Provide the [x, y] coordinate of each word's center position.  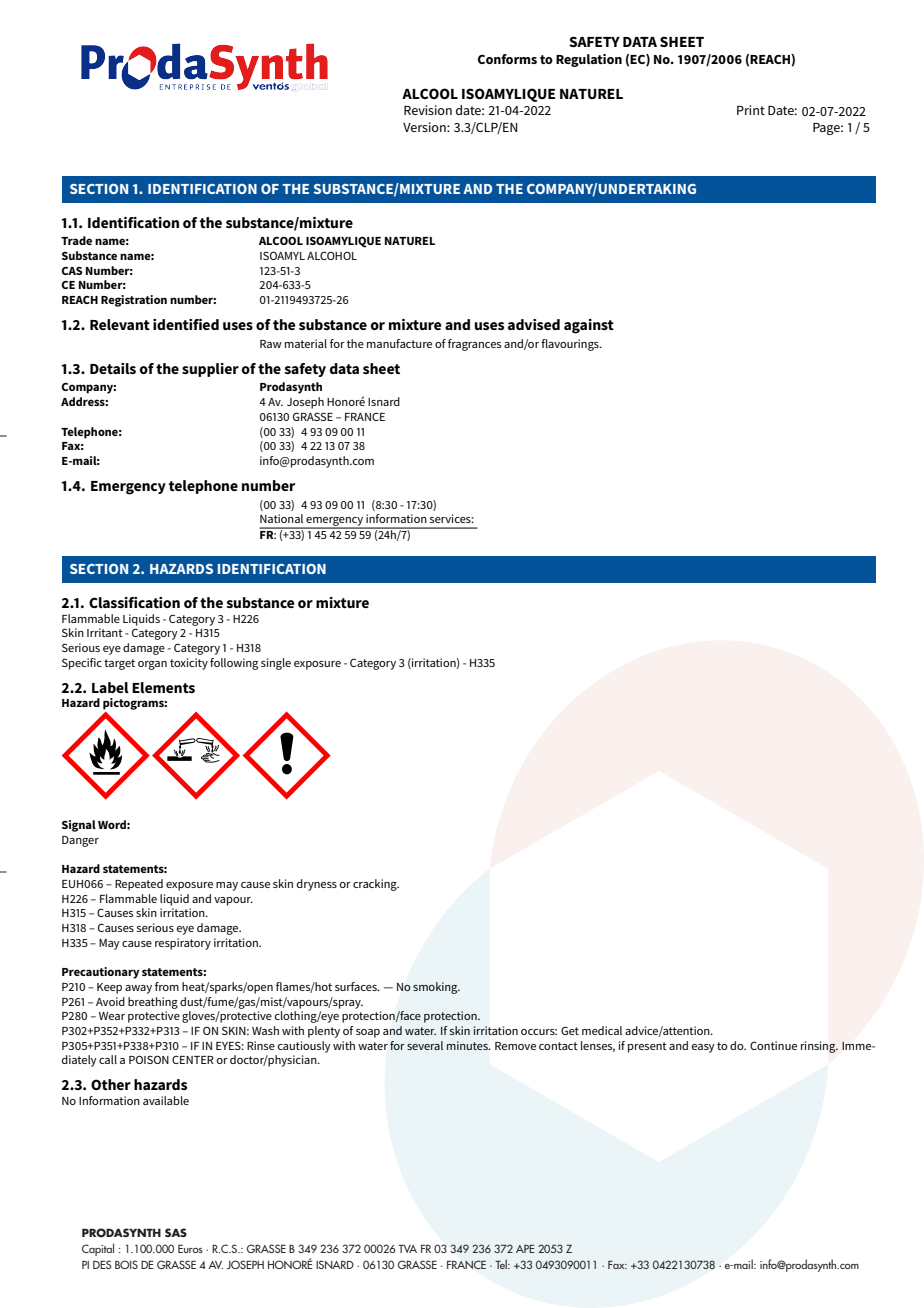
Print [751, 110]
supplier [210, 370]
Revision [428, 110]
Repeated [139, 885]
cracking [376, 885]
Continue [773, 1045]
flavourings [571, 345]
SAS [176, 1232]
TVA [407, 1248]
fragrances [474, 345]
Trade [76, 240]
